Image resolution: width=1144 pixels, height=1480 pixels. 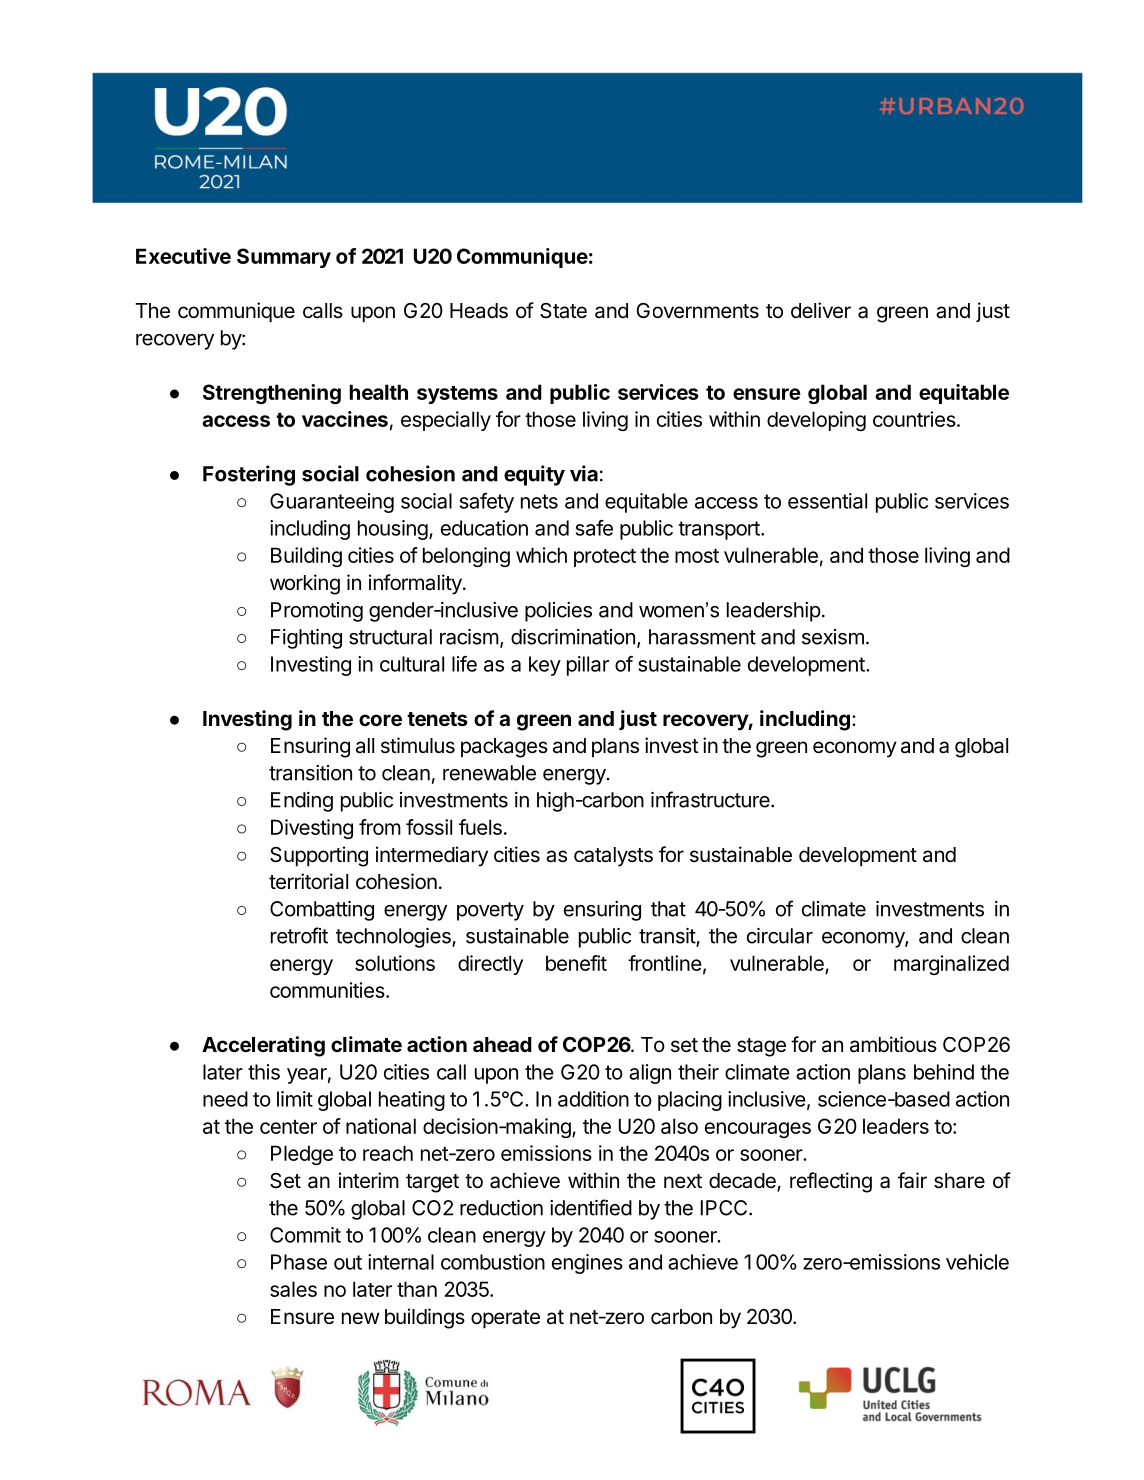 I want to click on State, so click(x=563, y=311).
